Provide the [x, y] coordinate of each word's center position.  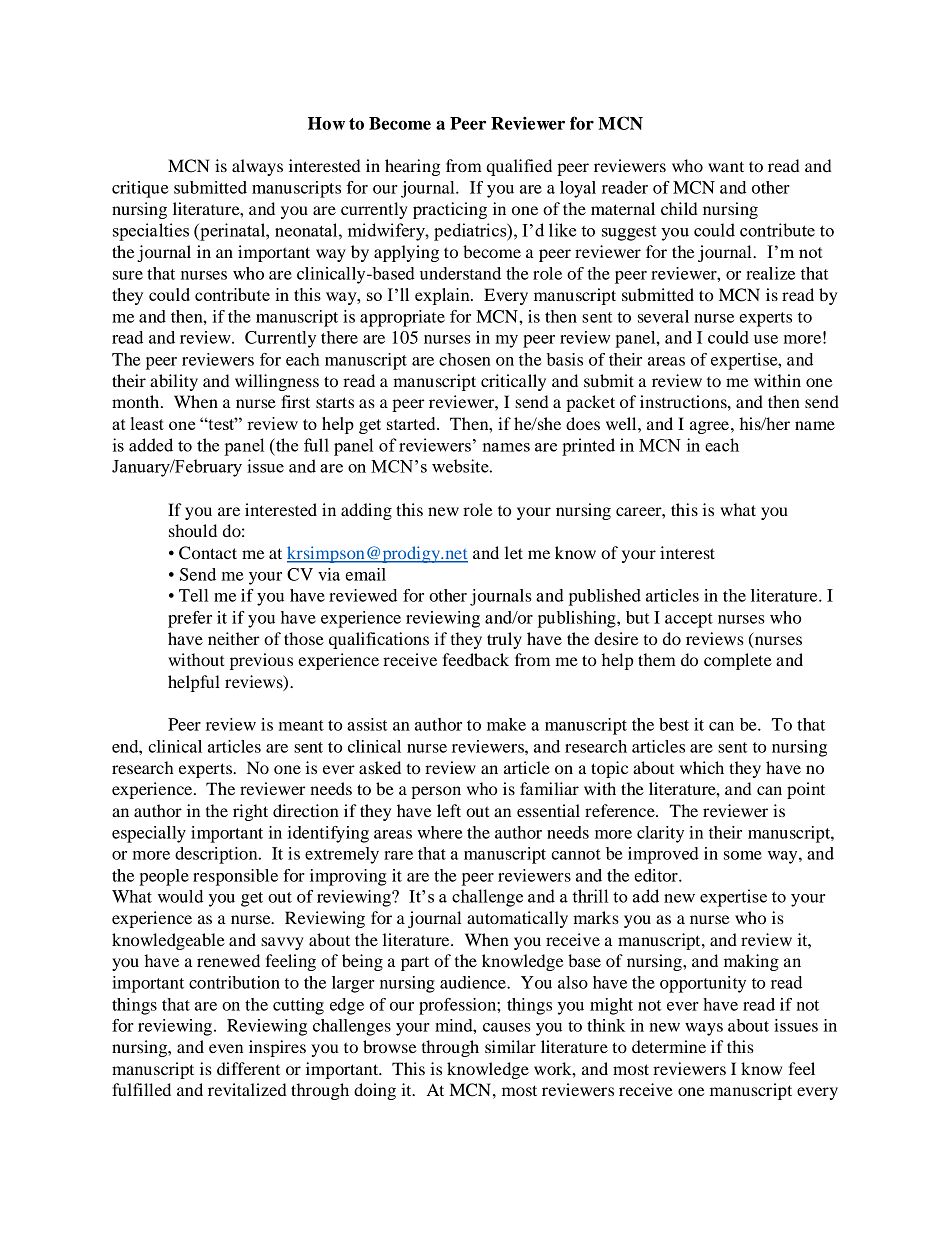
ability [174, 382]
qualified [519, 167]
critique [140, 189]
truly [504, 640]
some [743, 855]
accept [689, 620]
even [226, 1048]
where [439, 832]
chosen [465, 359]
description [217, 855]
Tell [194, 595]
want [726, 166]
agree [709, 427]
